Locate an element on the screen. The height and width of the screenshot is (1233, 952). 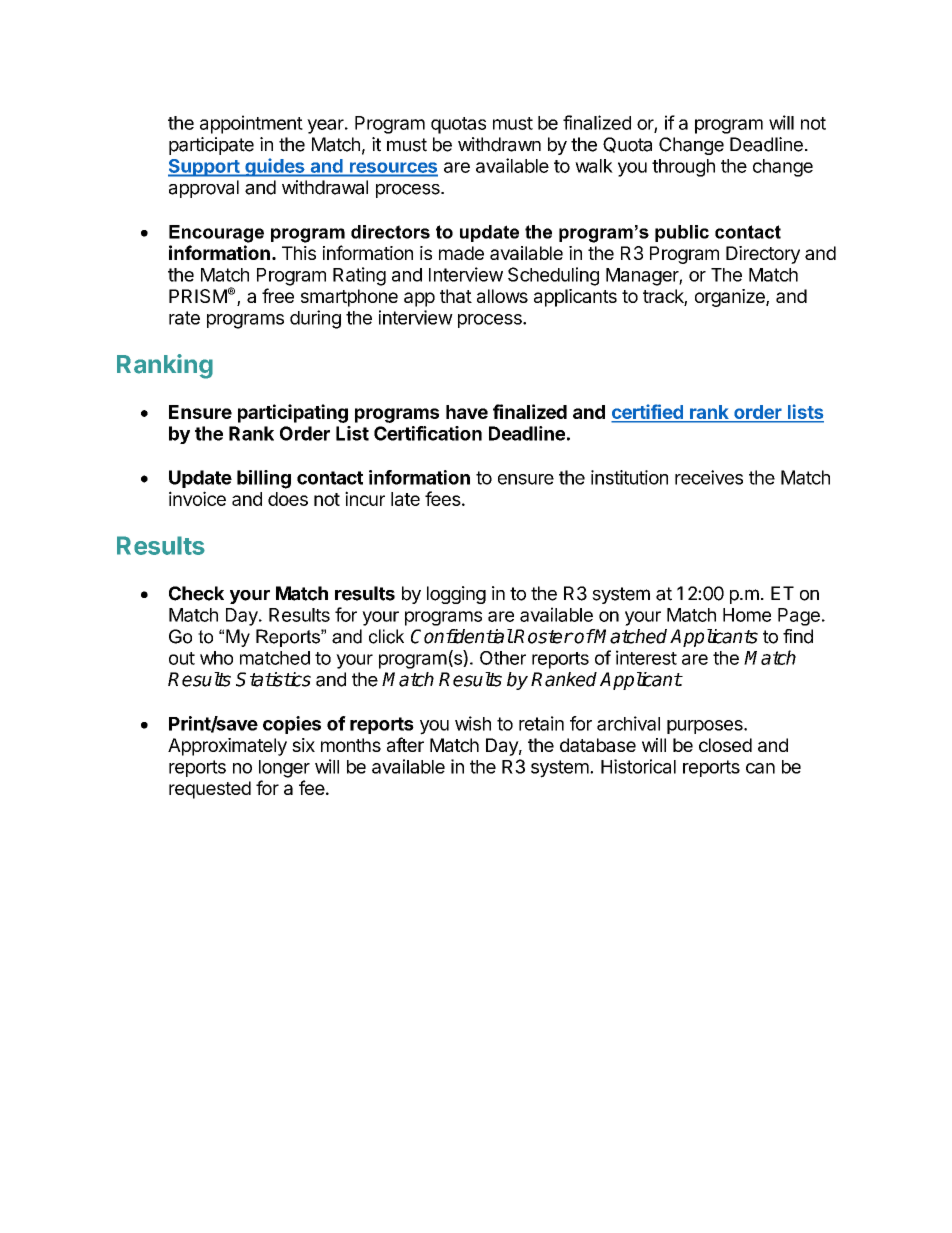
appointment is located at coordinates (251, 124).
